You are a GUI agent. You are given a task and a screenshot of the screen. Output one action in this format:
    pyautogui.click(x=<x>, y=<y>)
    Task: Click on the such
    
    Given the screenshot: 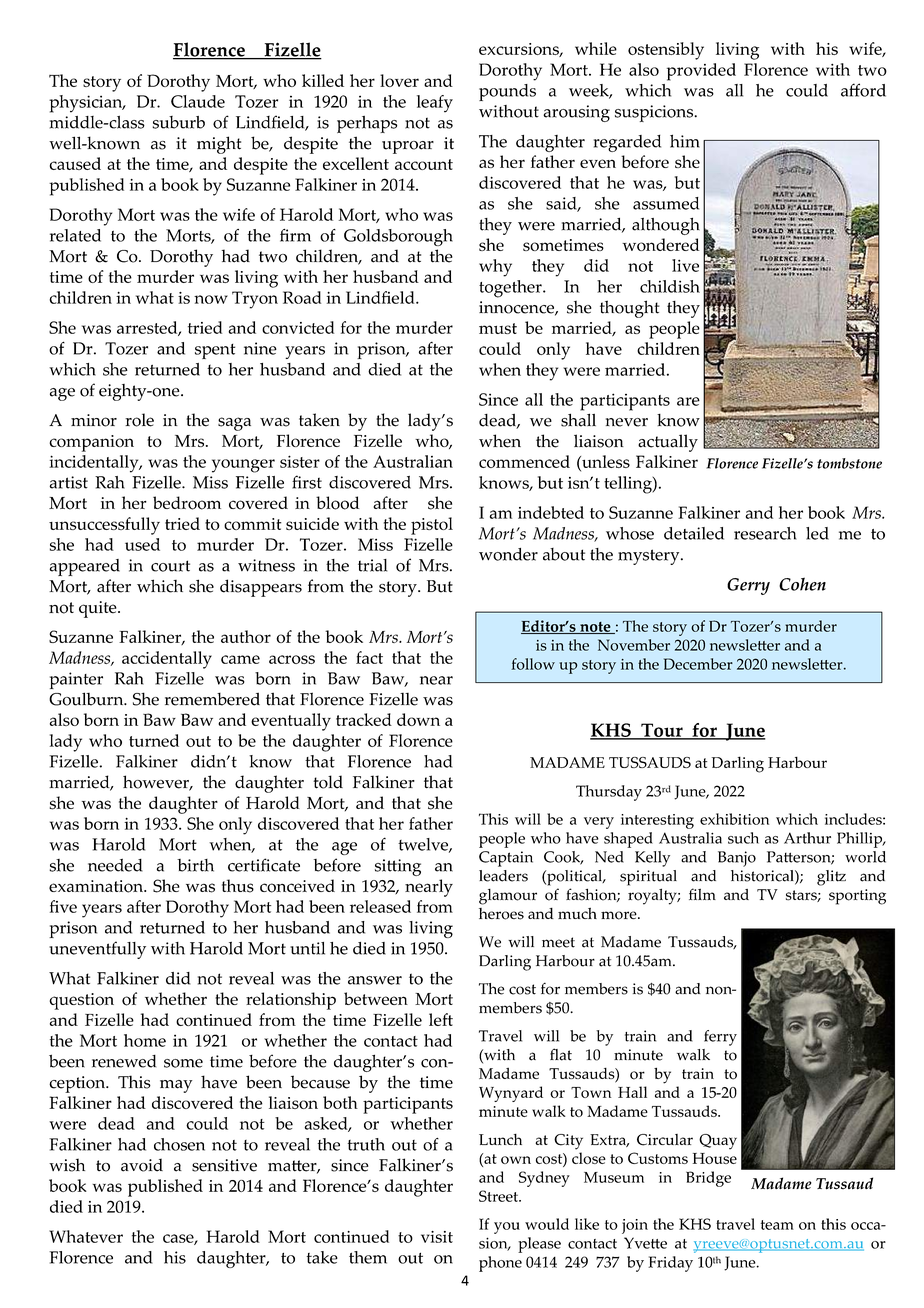 What is the action you would take?
    pyautogui.click(x=743, y=838)
